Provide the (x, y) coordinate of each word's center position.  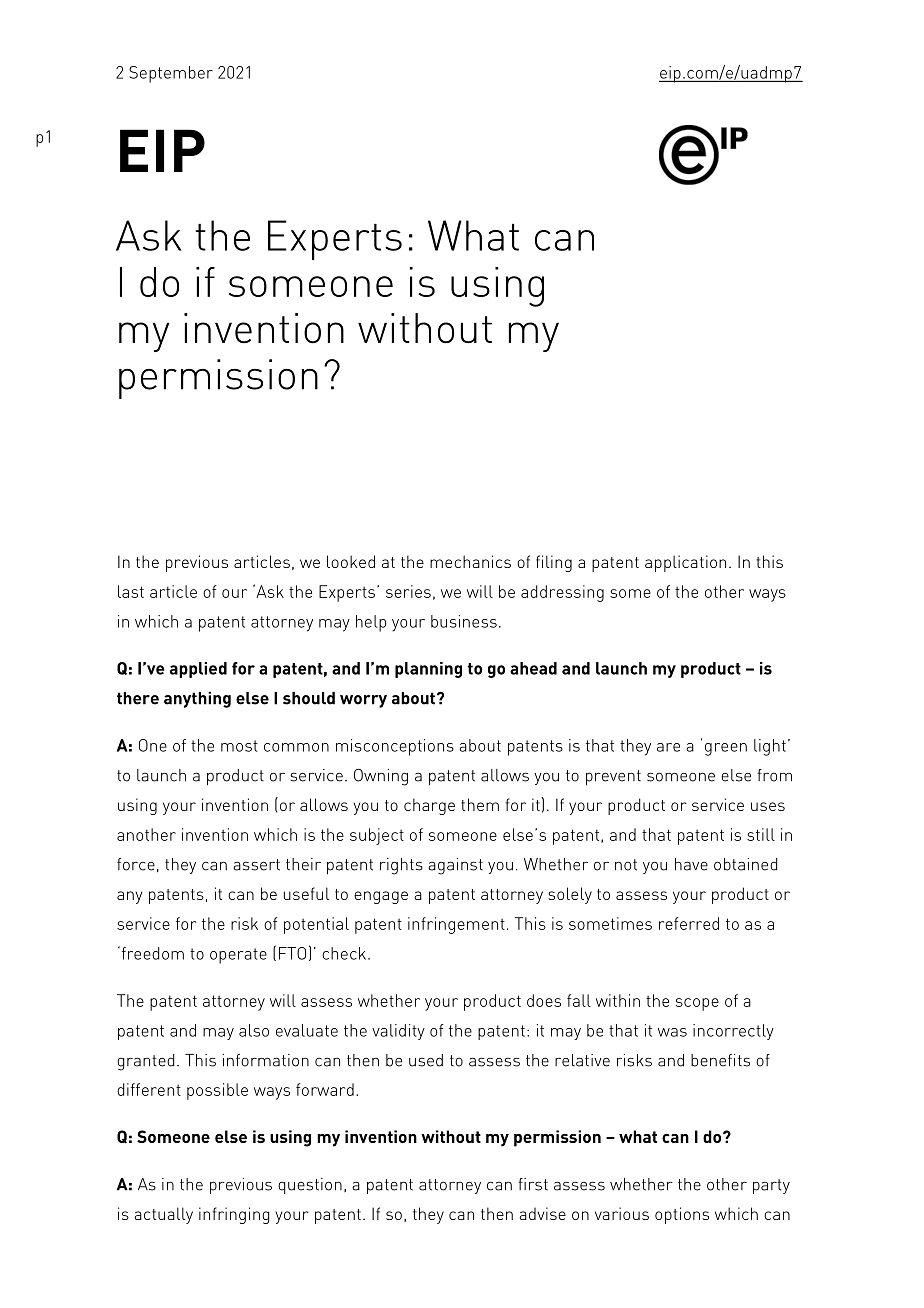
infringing (234, 1215)
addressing (562, 593)
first (533, 1184)
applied (198, 670)
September (171, 74)
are (668, 747)
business (464, 621)
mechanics (470, 561)
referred (689, 923)
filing (554, 563)
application (685, 563)
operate (238, 956)
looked (351, 561)
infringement (456, 925)
